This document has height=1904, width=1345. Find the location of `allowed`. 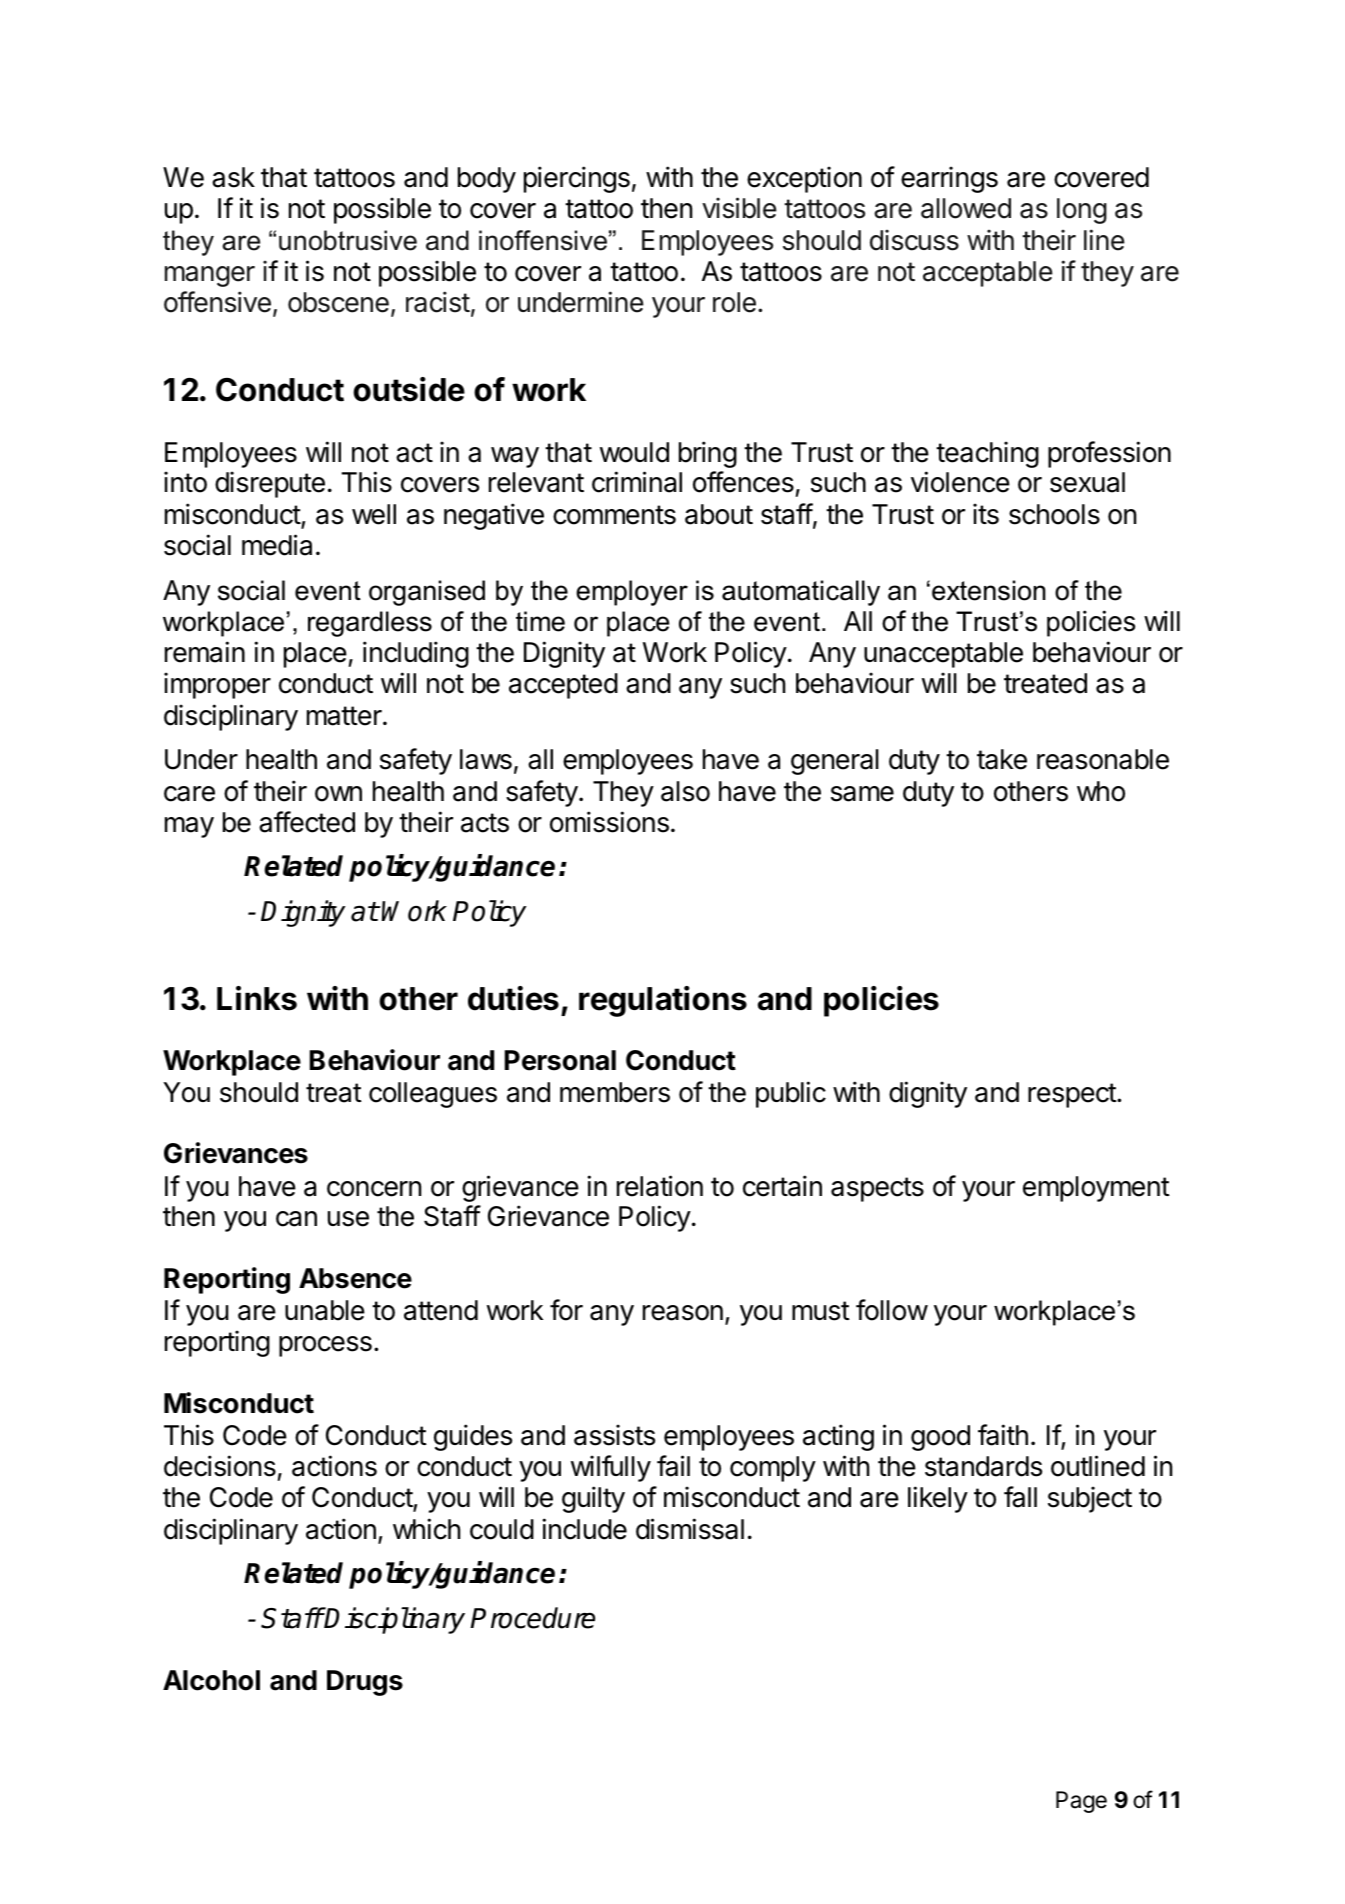

allowed is located at coordinates (966, 208).
